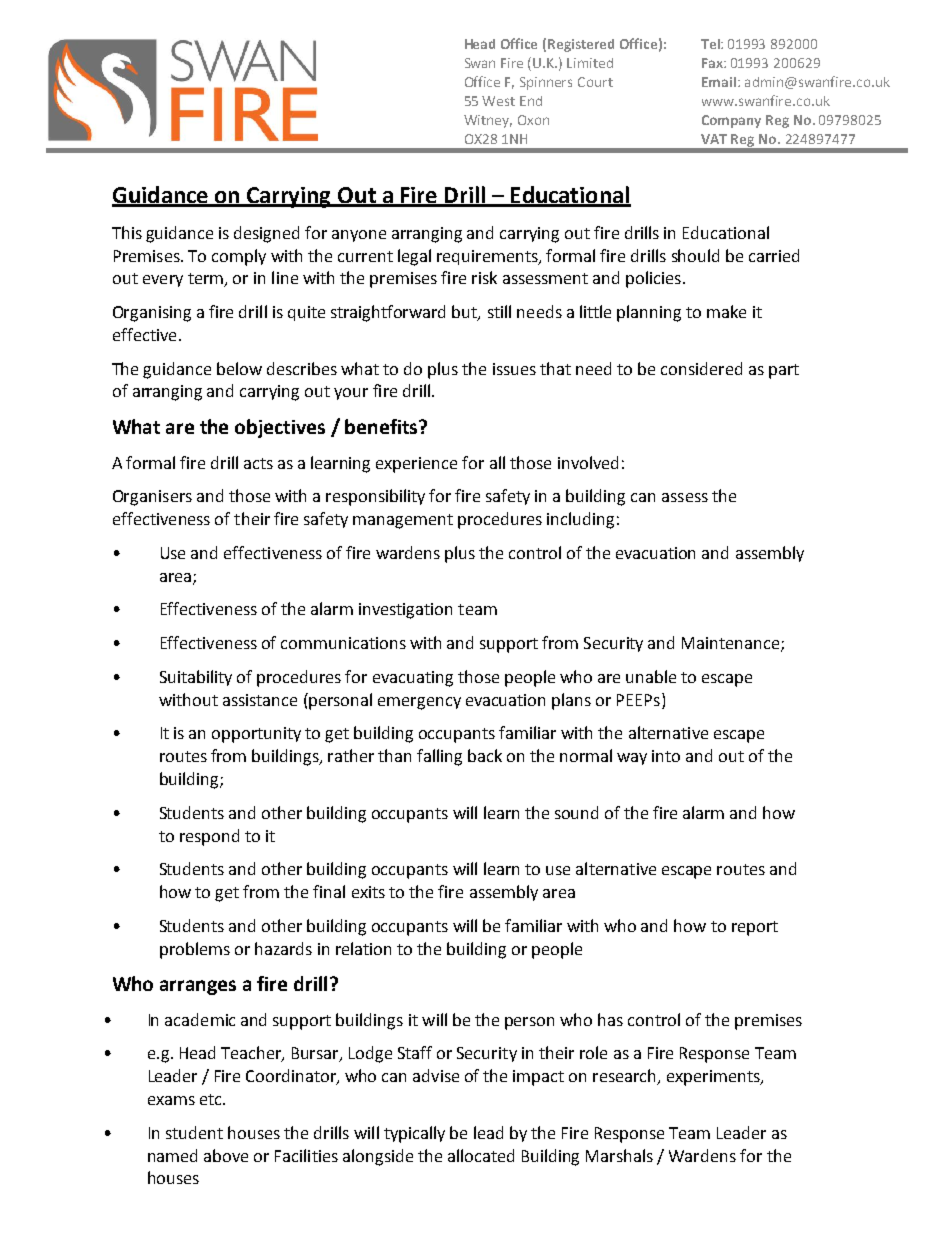 This screenshot has width=952, height=1233. I want to click on designed, so click(266, 234).
